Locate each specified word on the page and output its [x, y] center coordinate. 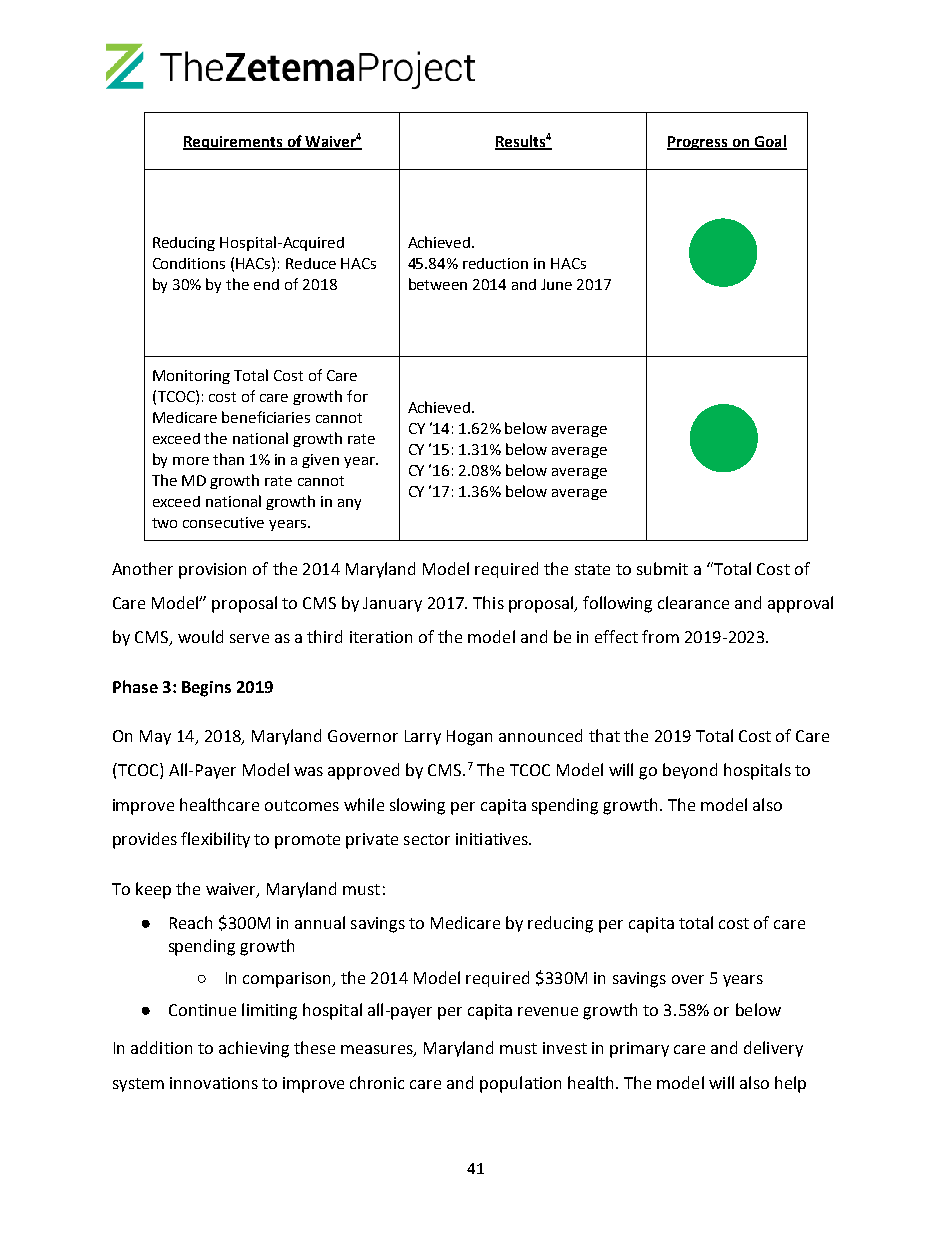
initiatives [493, 839]
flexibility [215, 840]
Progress [698, 143]
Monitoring [191, 377]
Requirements [234, 143]
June [556, 284]
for [357, 396]
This [488, 602]
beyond [690, 771]
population [520, 1084]
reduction [495, 263]
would [200, 636]
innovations [214, 1083]
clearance [693, 602]
